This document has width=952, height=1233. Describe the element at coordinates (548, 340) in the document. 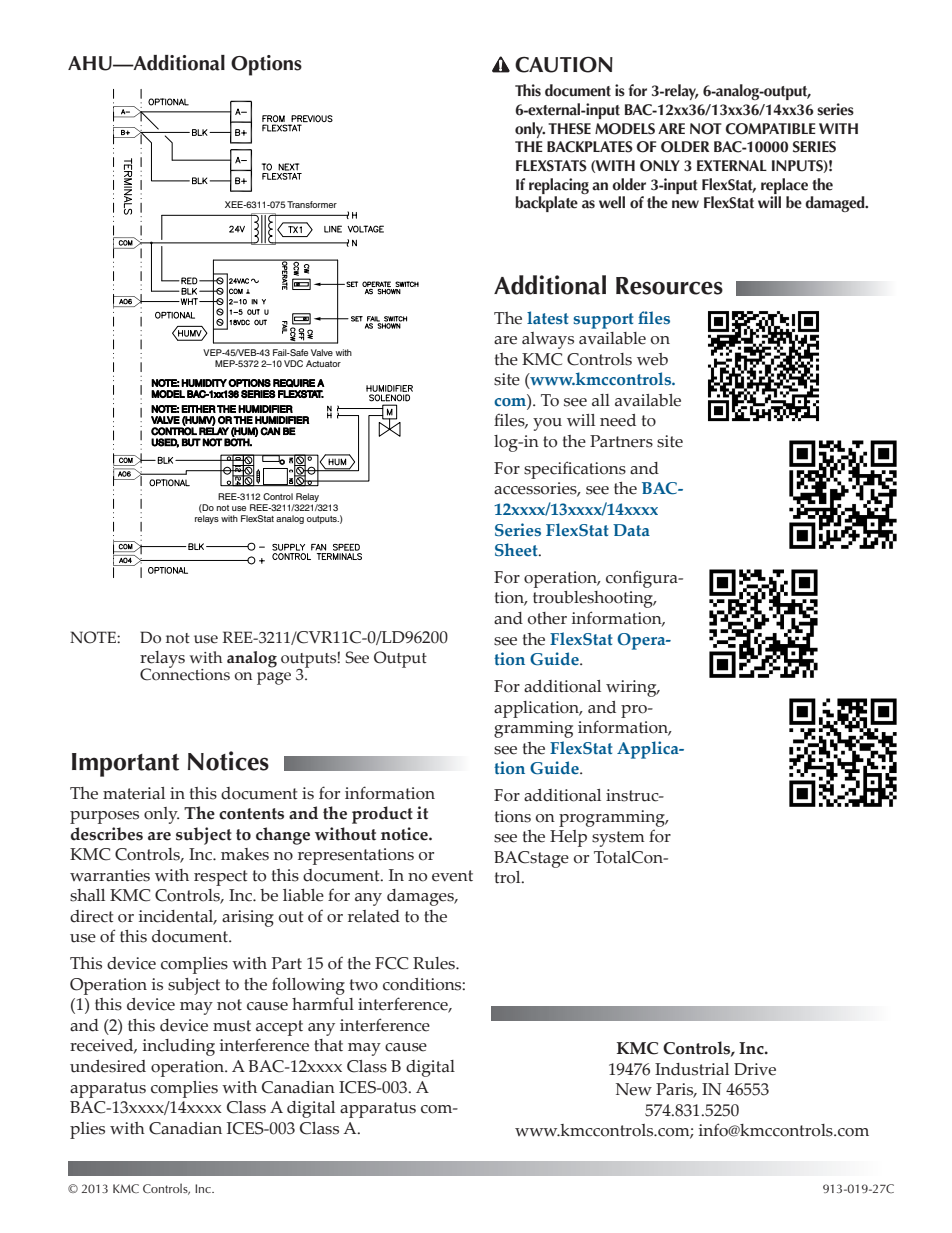

I see `always` at that location.
